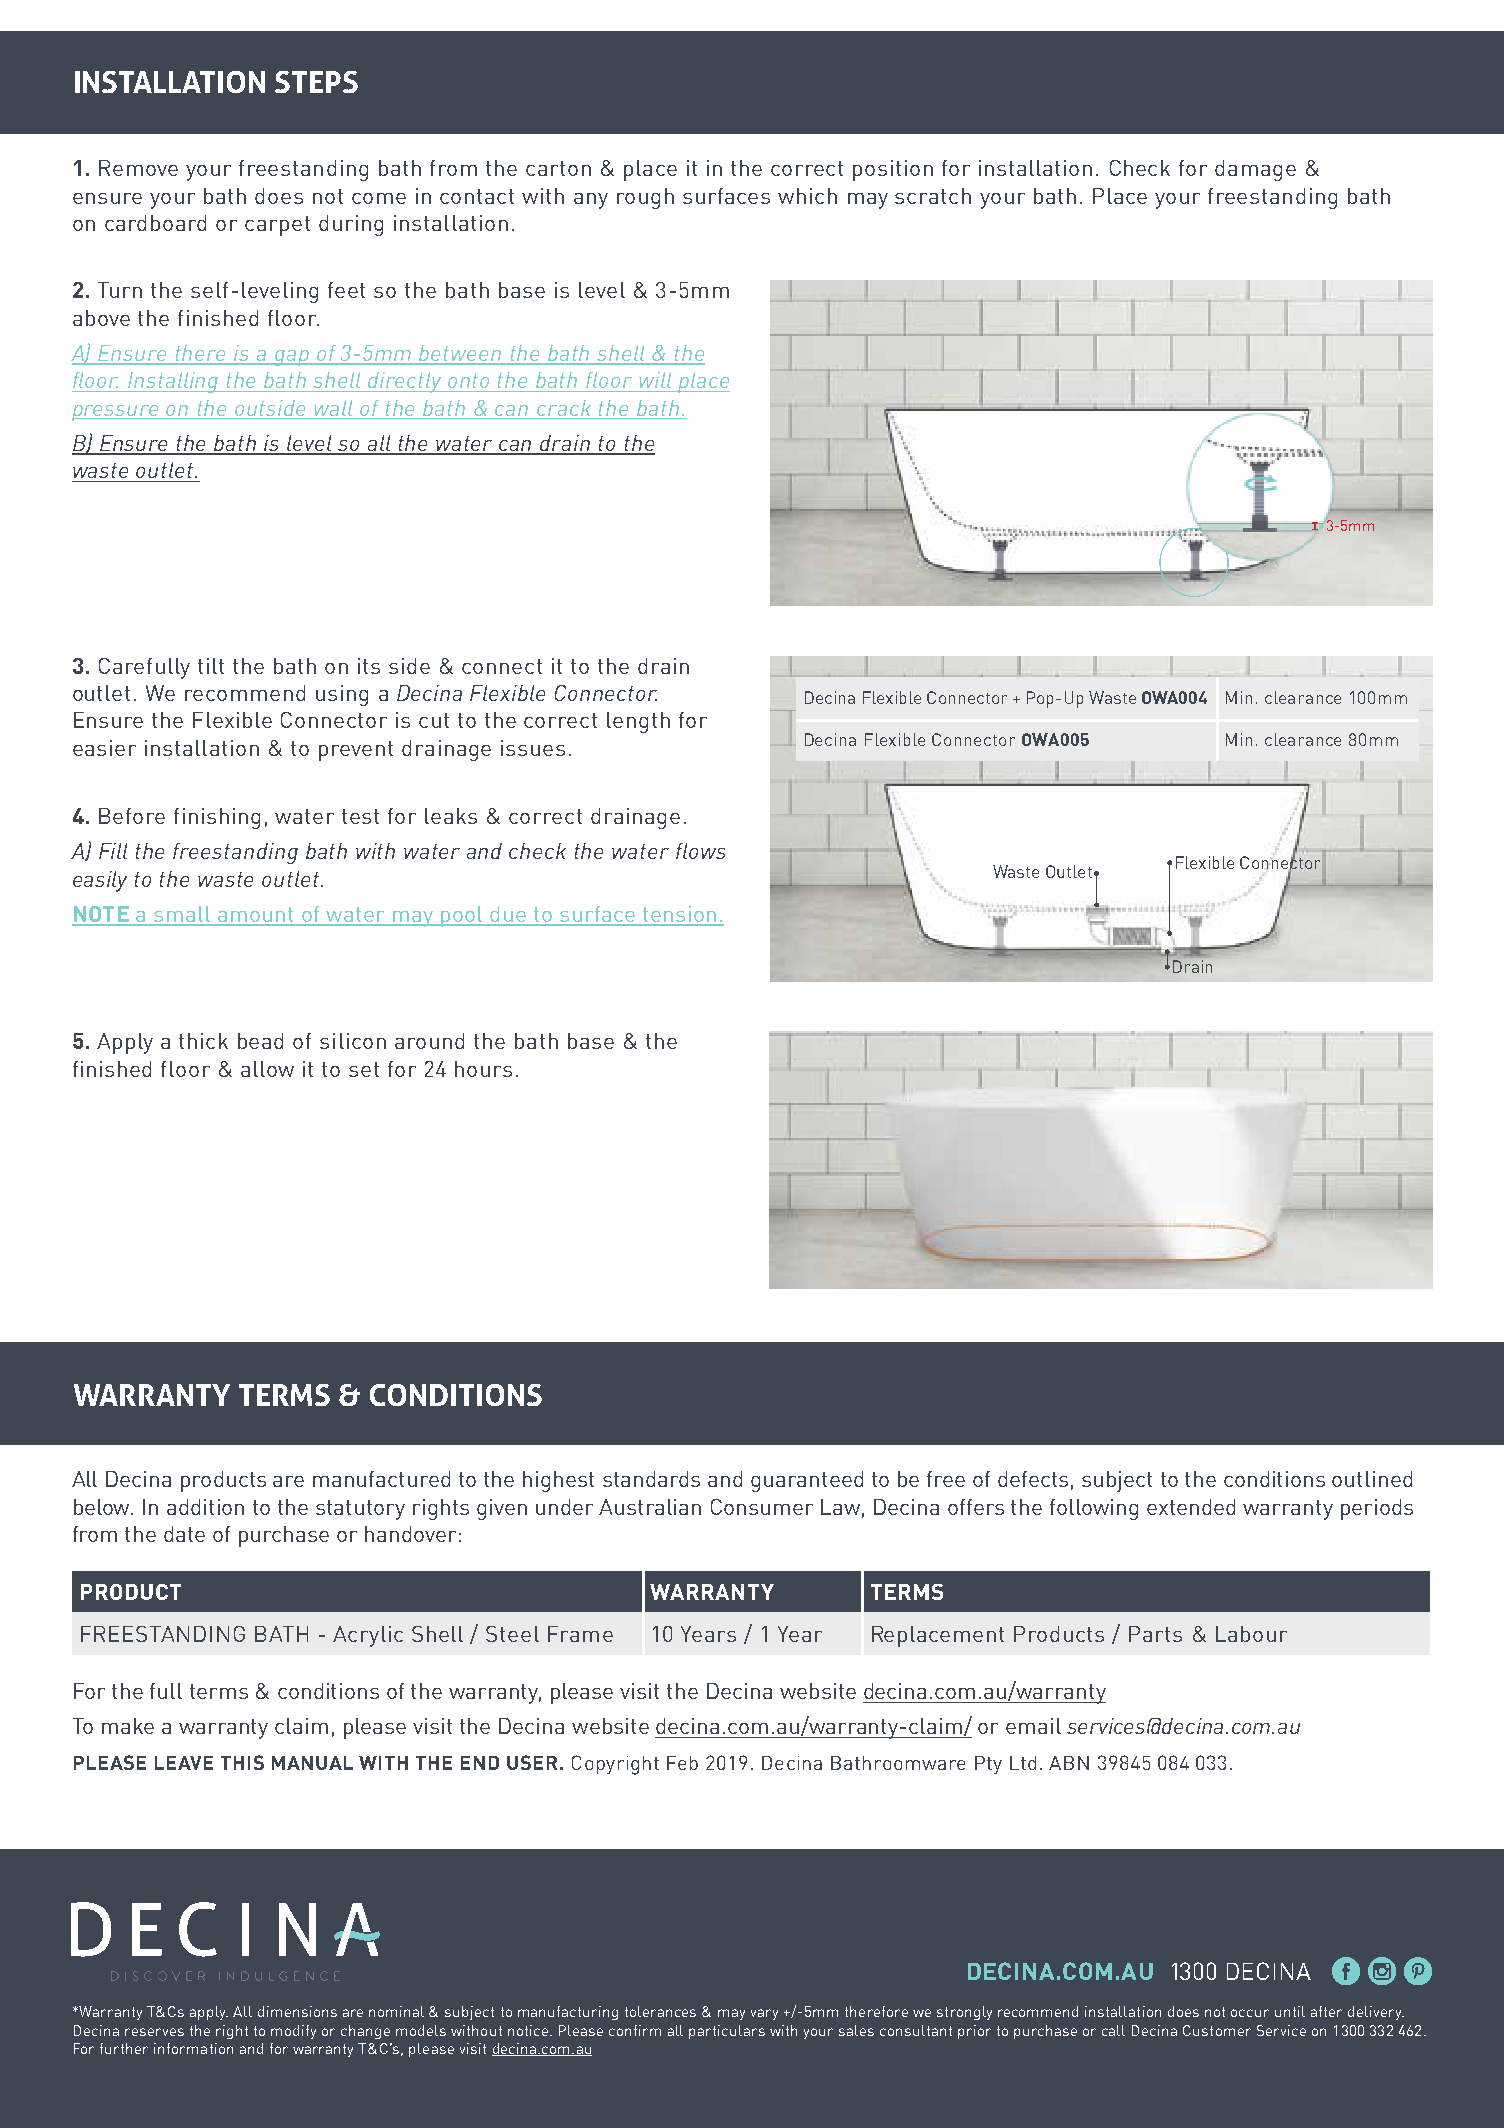 This document has width=1504, height=2128. Describe the element at coordinates (297, 2011) in the document. I see `dimensions` at that location.
